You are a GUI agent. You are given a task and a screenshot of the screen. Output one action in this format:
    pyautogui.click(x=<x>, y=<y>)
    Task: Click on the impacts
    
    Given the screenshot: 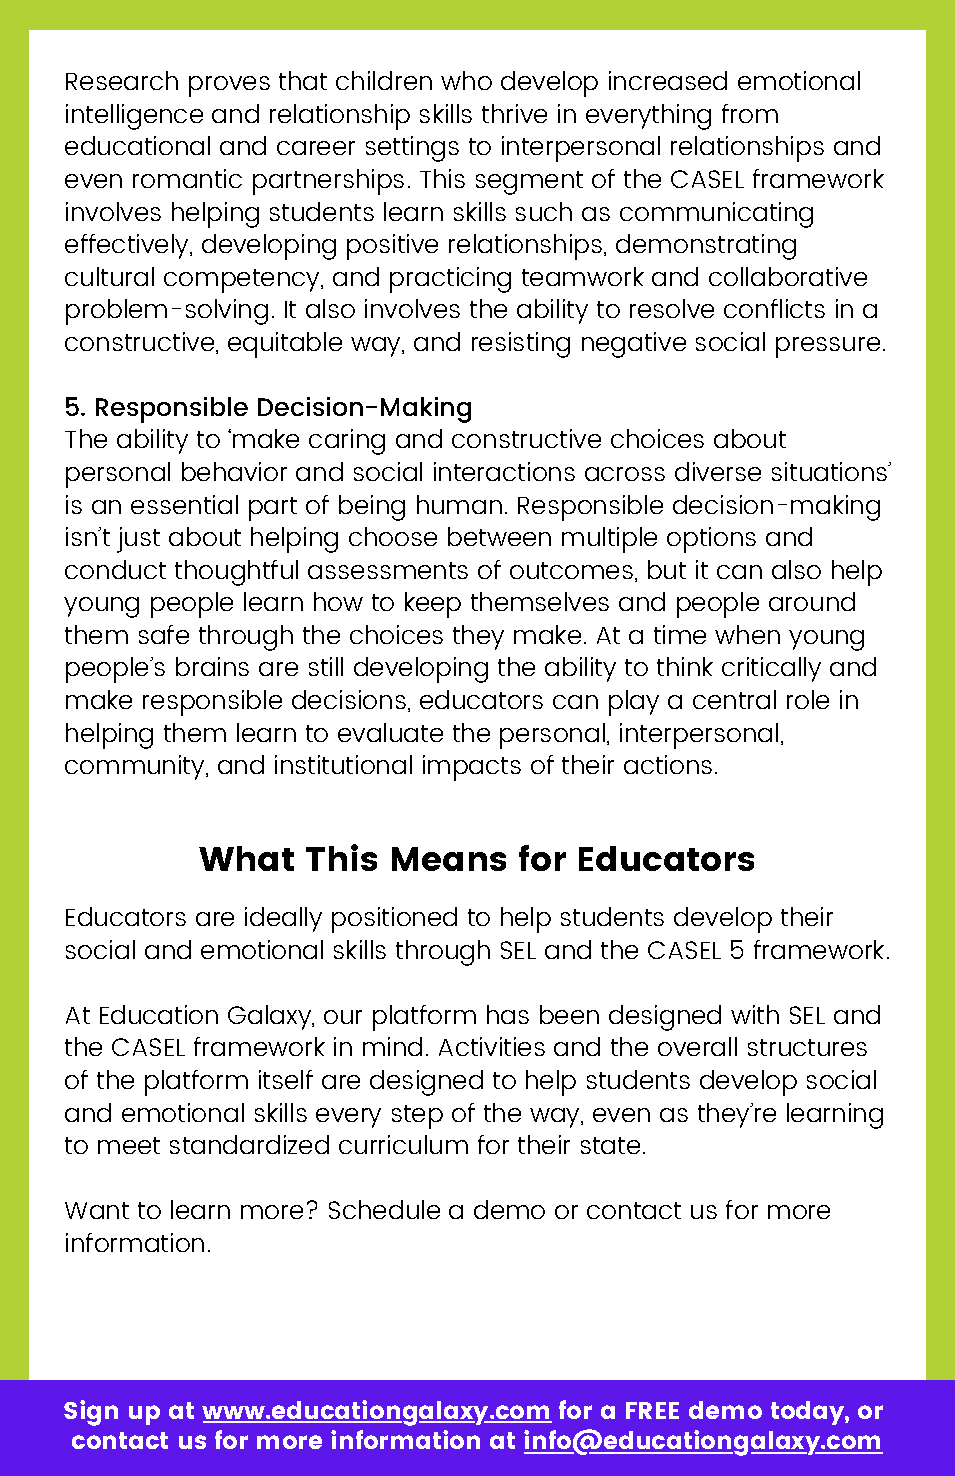 What is the action you would take?
    pyautogui.click(x=472, y=768)
